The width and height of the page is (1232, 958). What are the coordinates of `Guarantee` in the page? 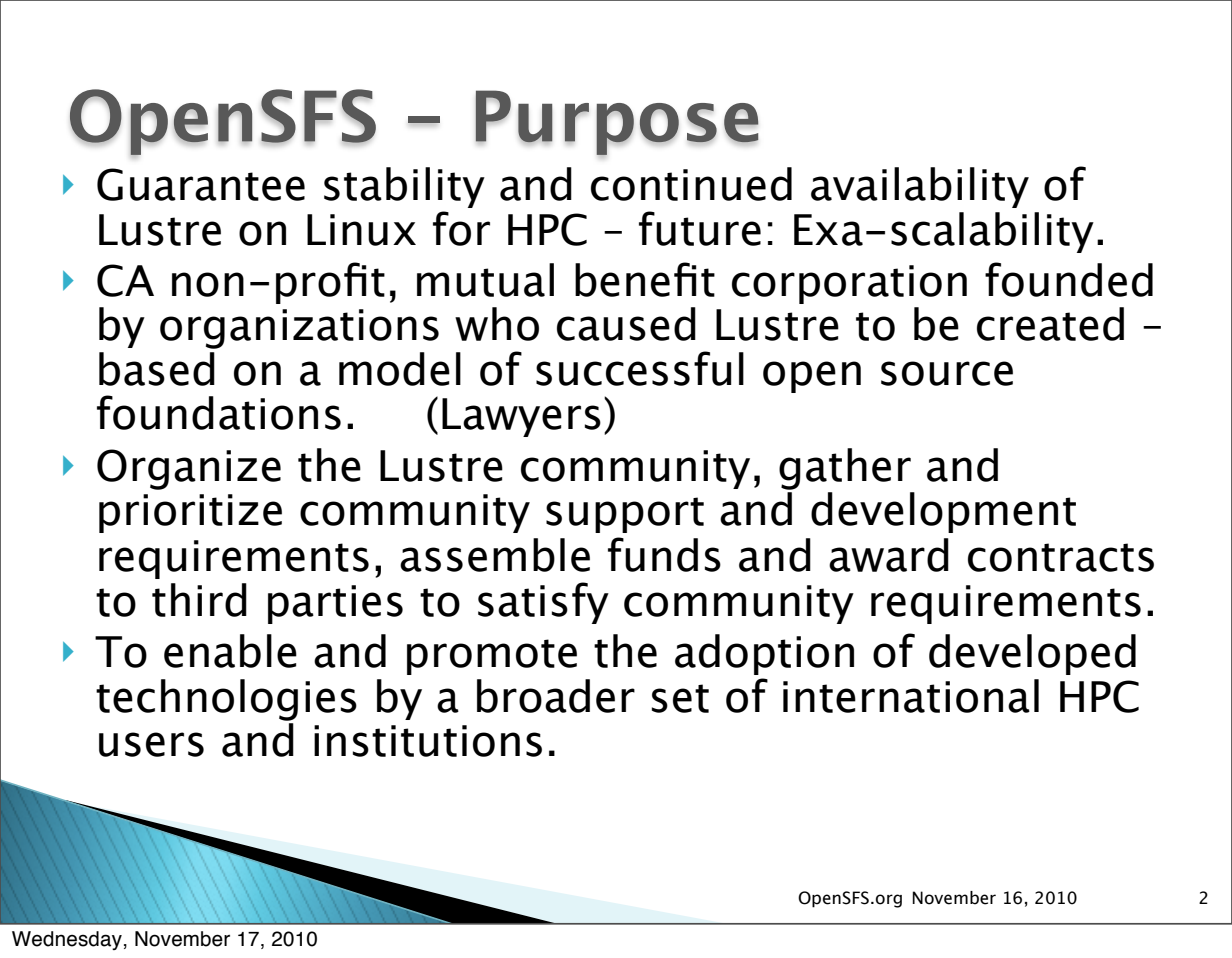 It's located at (201, 184).
